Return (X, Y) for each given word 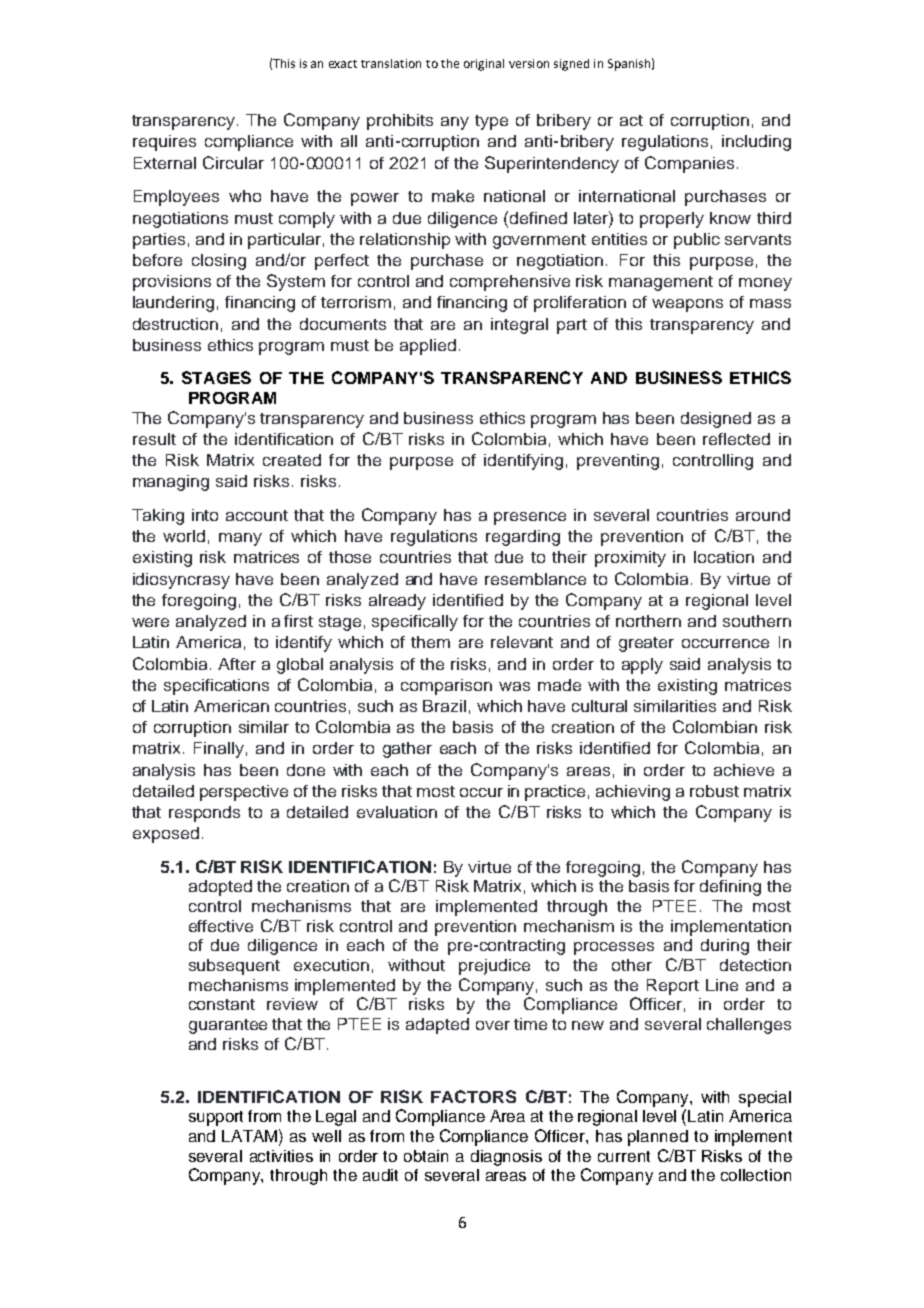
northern (648, 621)
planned (658, 1138)
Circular (233, 162)
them (430, 642)
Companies (689, 164)
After (237, 664)
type (491, 122)
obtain (426, 1156)
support (216, 1118)
